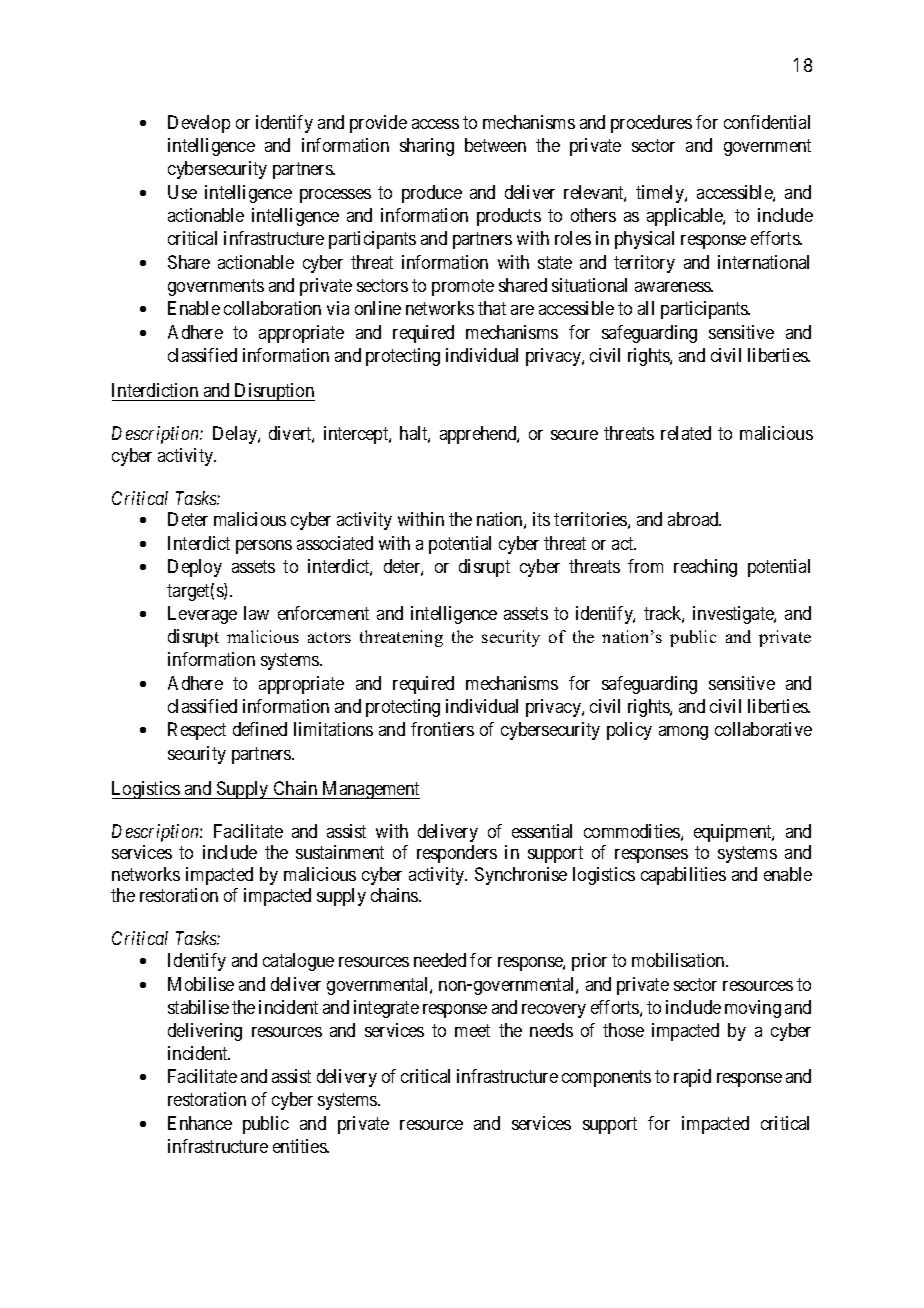 This screenshot has width=924, height=1308. I want to click on meet, so click(472, 1030).
